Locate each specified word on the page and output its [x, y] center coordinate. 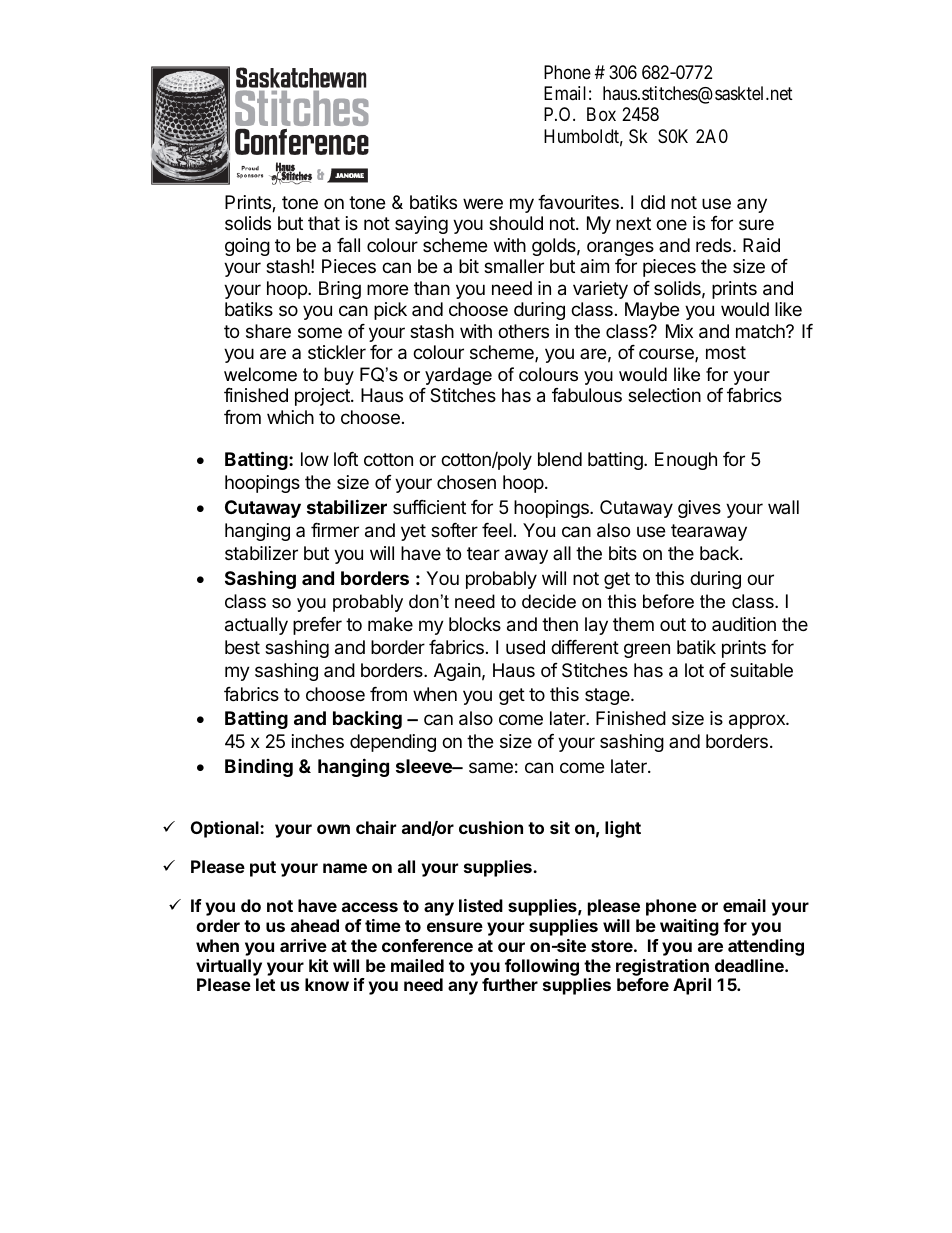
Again [457, 672]
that [324, 223]
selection [664, 395]
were [483, 203]
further [510, 984]
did [653, 202]
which [290, 417]
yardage [458, 376]
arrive [303, 945]
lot [694, 670]
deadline [750, 965]
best [242, 647]
